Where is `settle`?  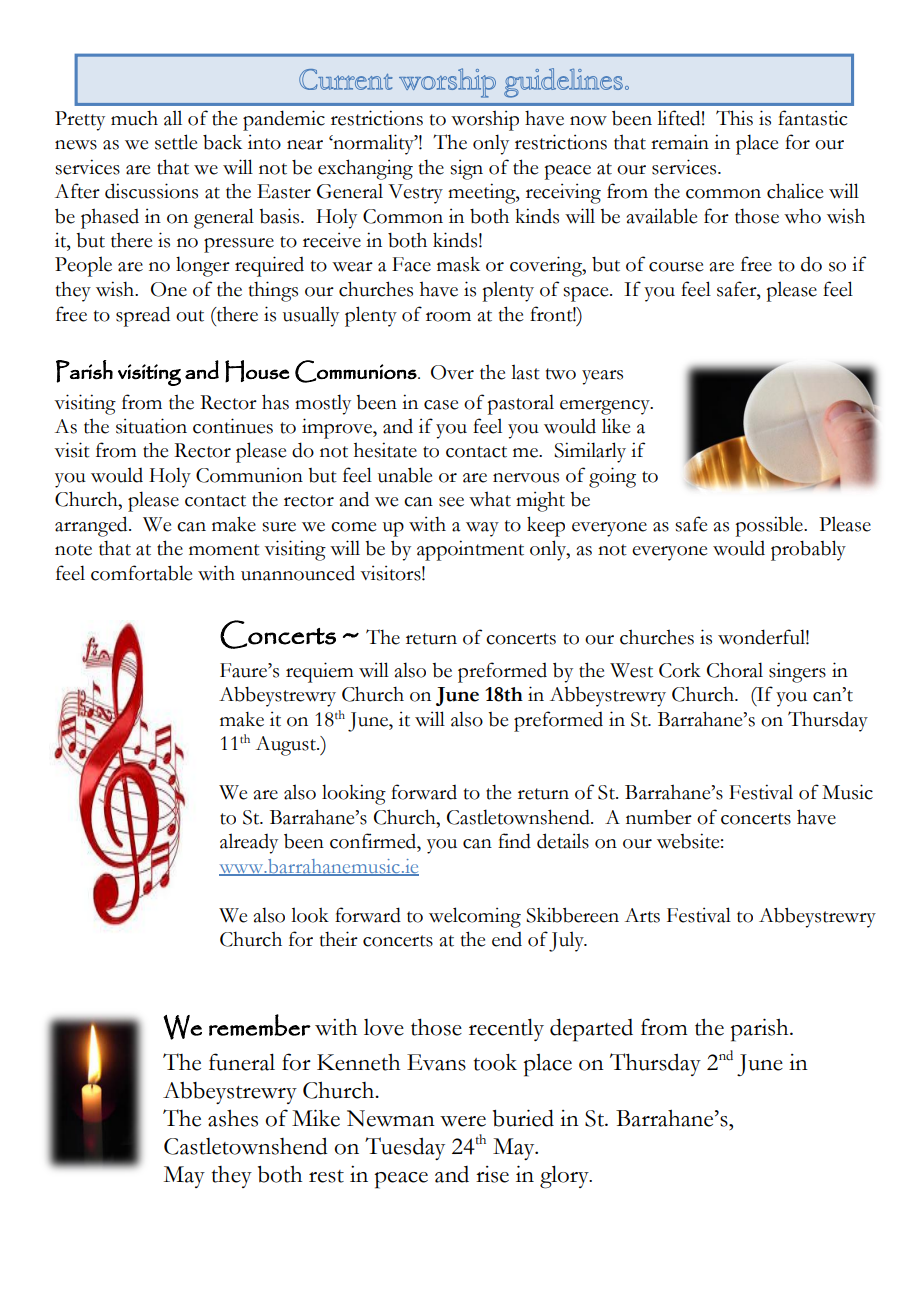
settle is located at coordinates (176, 142).
